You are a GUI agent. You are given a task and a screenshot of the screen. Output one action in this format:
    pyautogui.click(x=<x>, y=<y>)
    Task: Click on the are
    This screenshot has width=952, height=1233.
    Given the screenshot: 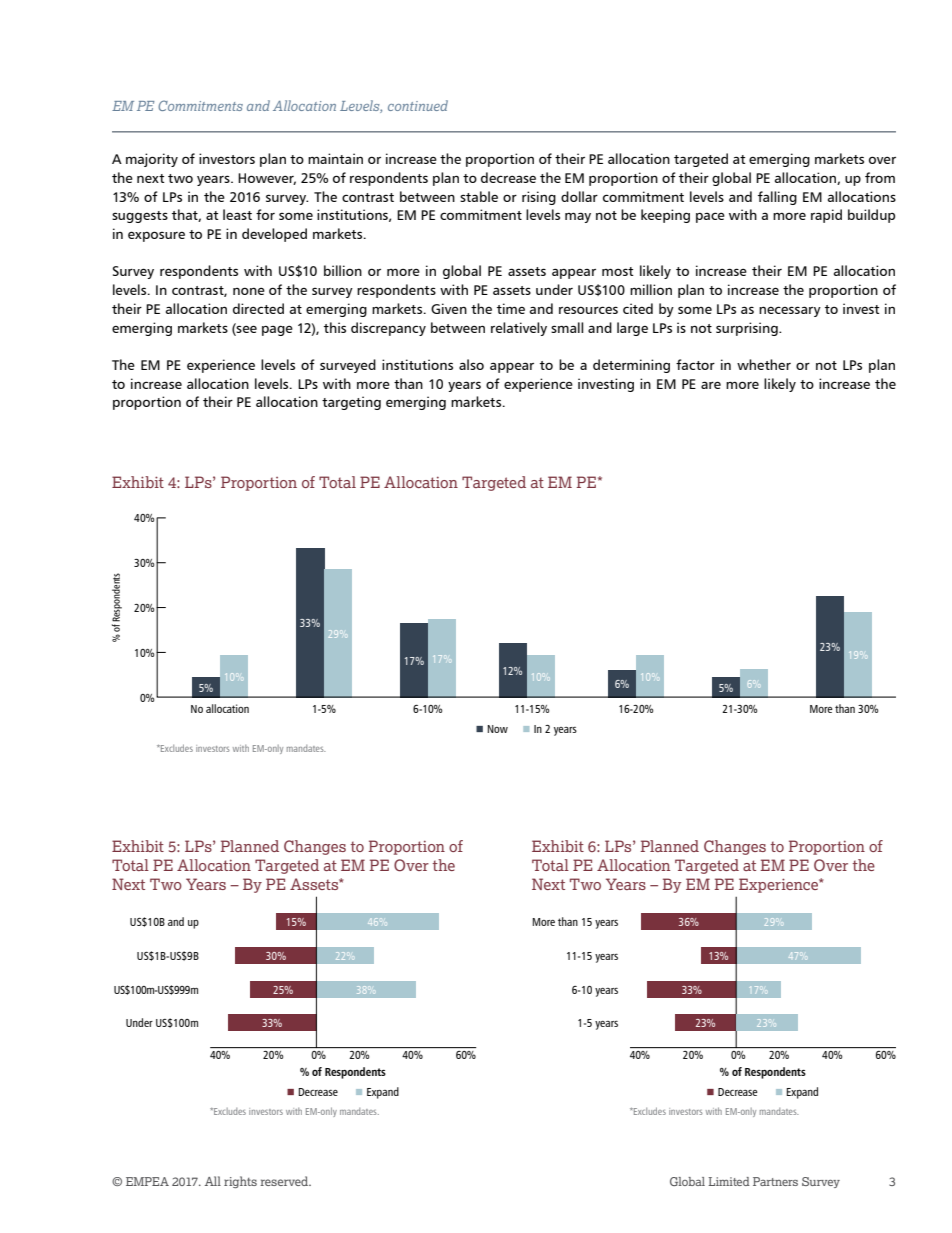 What is the action you would take?
    pyautogui.click(x=711, y=385)
